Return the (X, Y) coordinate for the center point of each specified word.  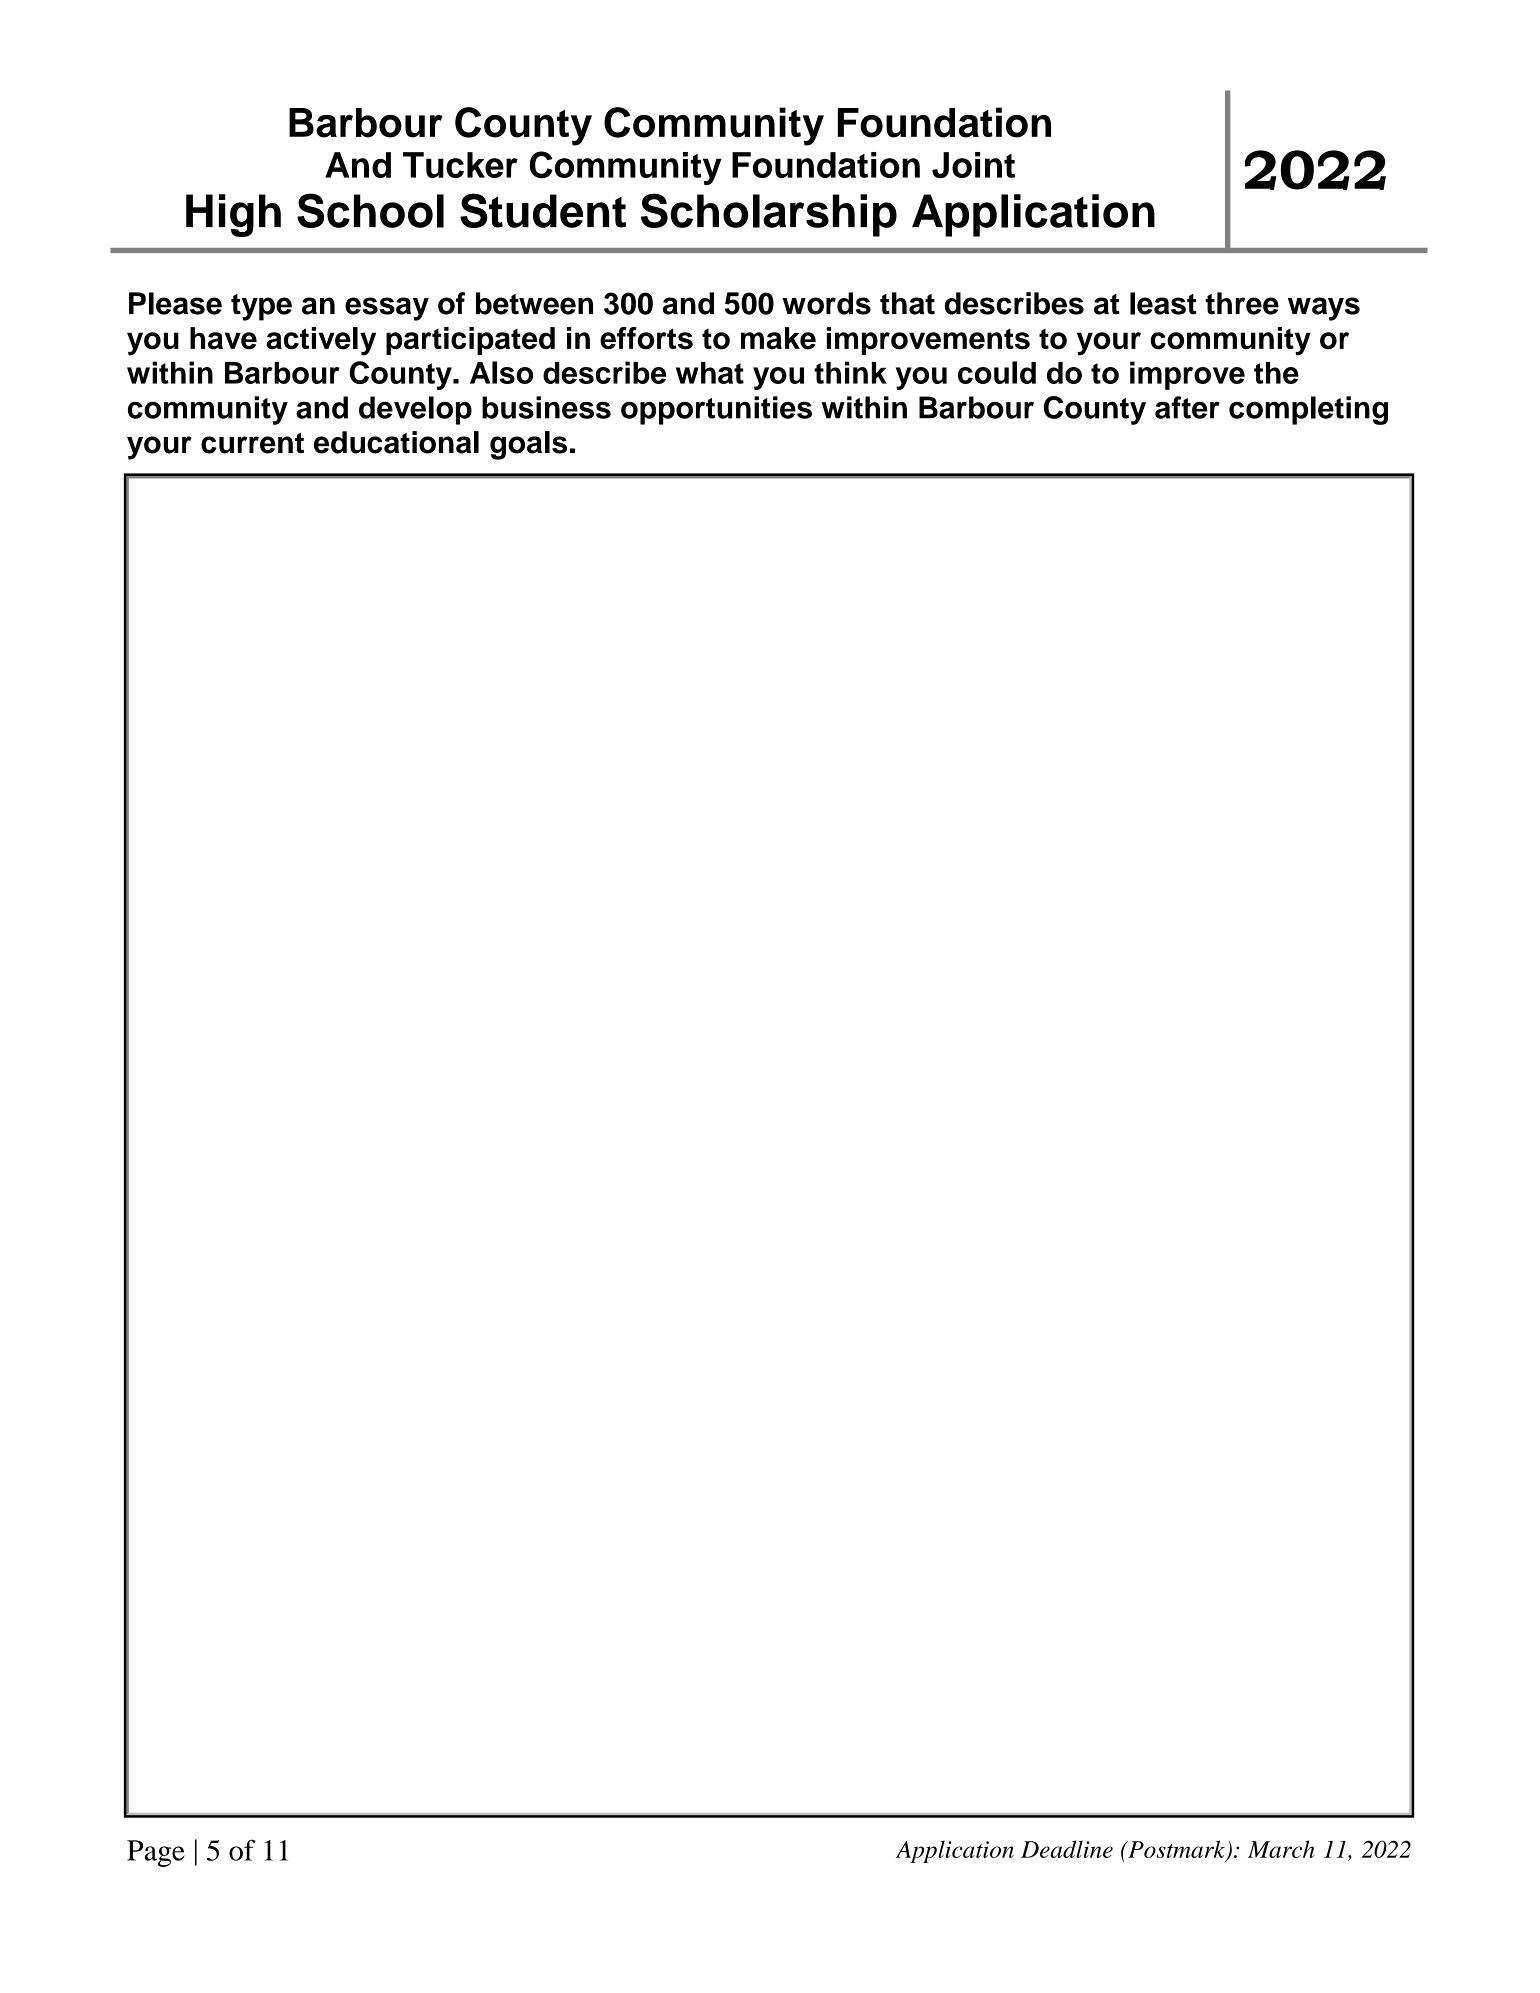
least (1163, 303)
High (233, 215)
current (252, 443)
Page (156, 1853)
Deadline (1067, 1849)
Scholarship (769, 215)
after (1187, 407)
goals (528, 445)
